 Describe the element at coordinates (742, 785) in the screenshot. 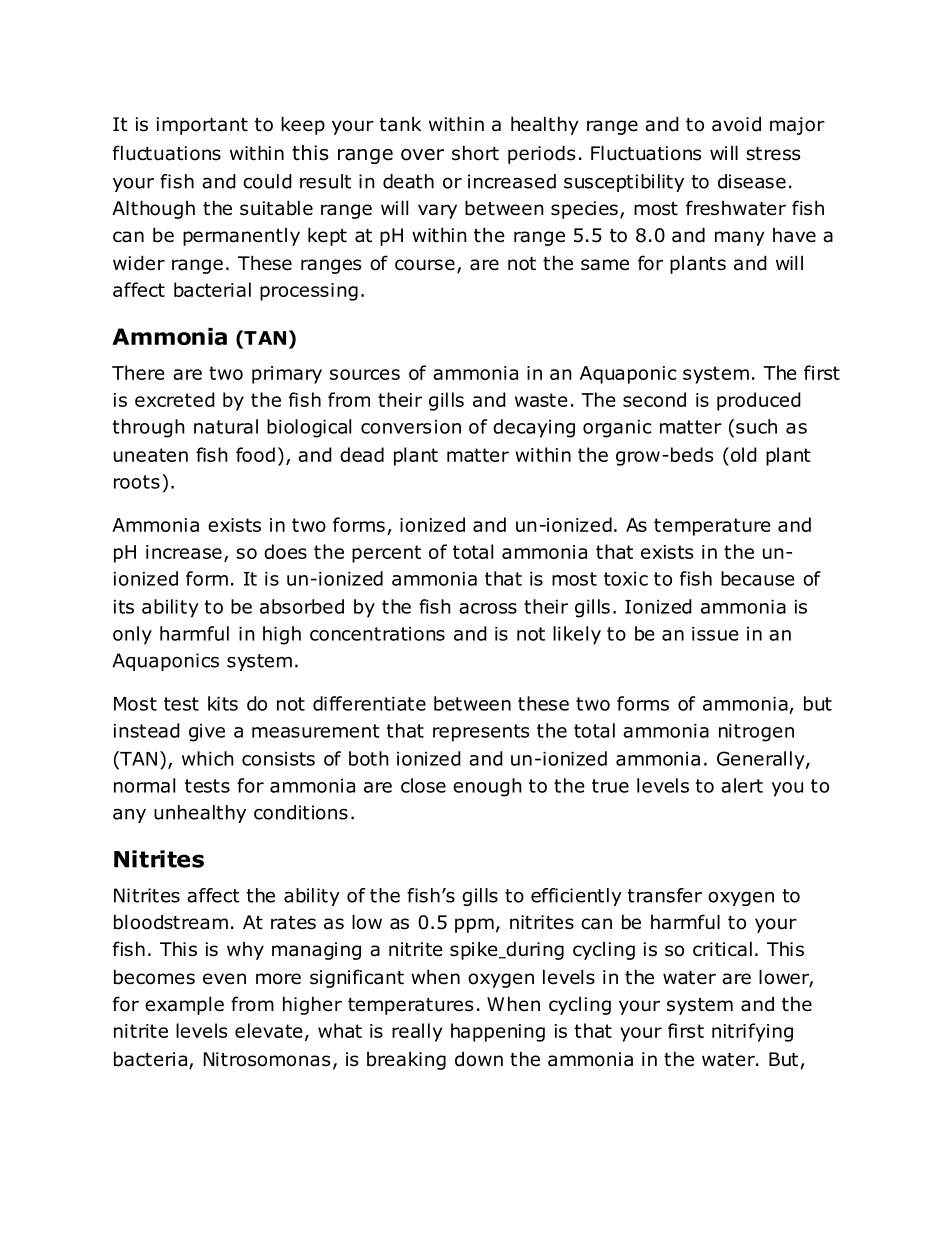

I see `alert` at that location.
